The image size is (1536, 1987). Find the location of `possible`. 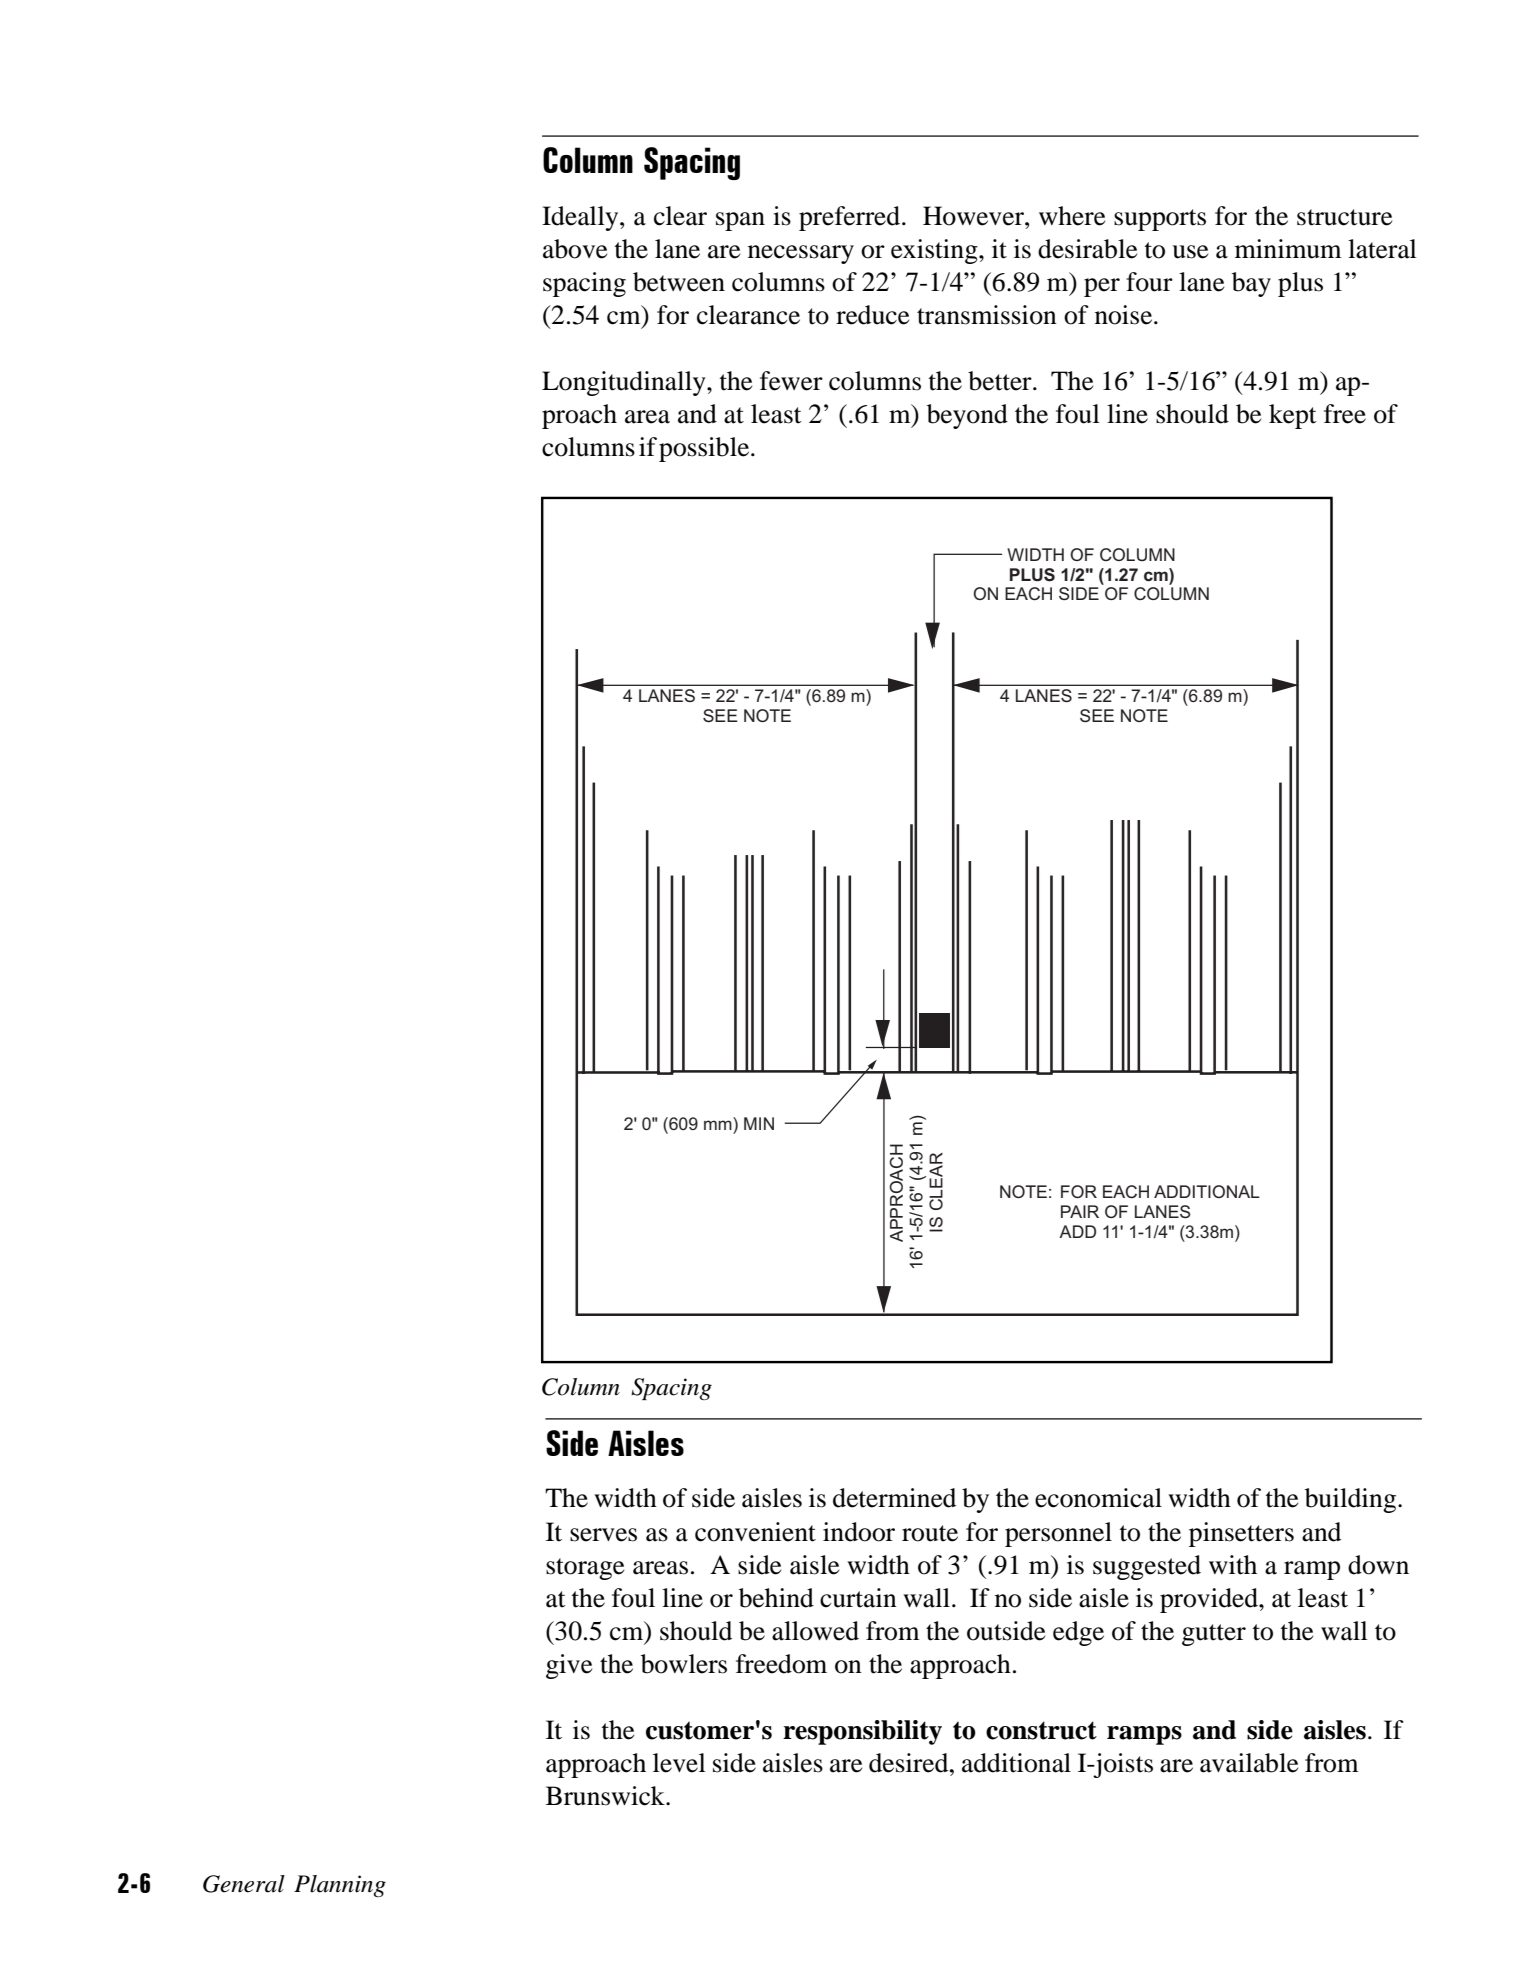

possible is located at coordinates (705, 449).
